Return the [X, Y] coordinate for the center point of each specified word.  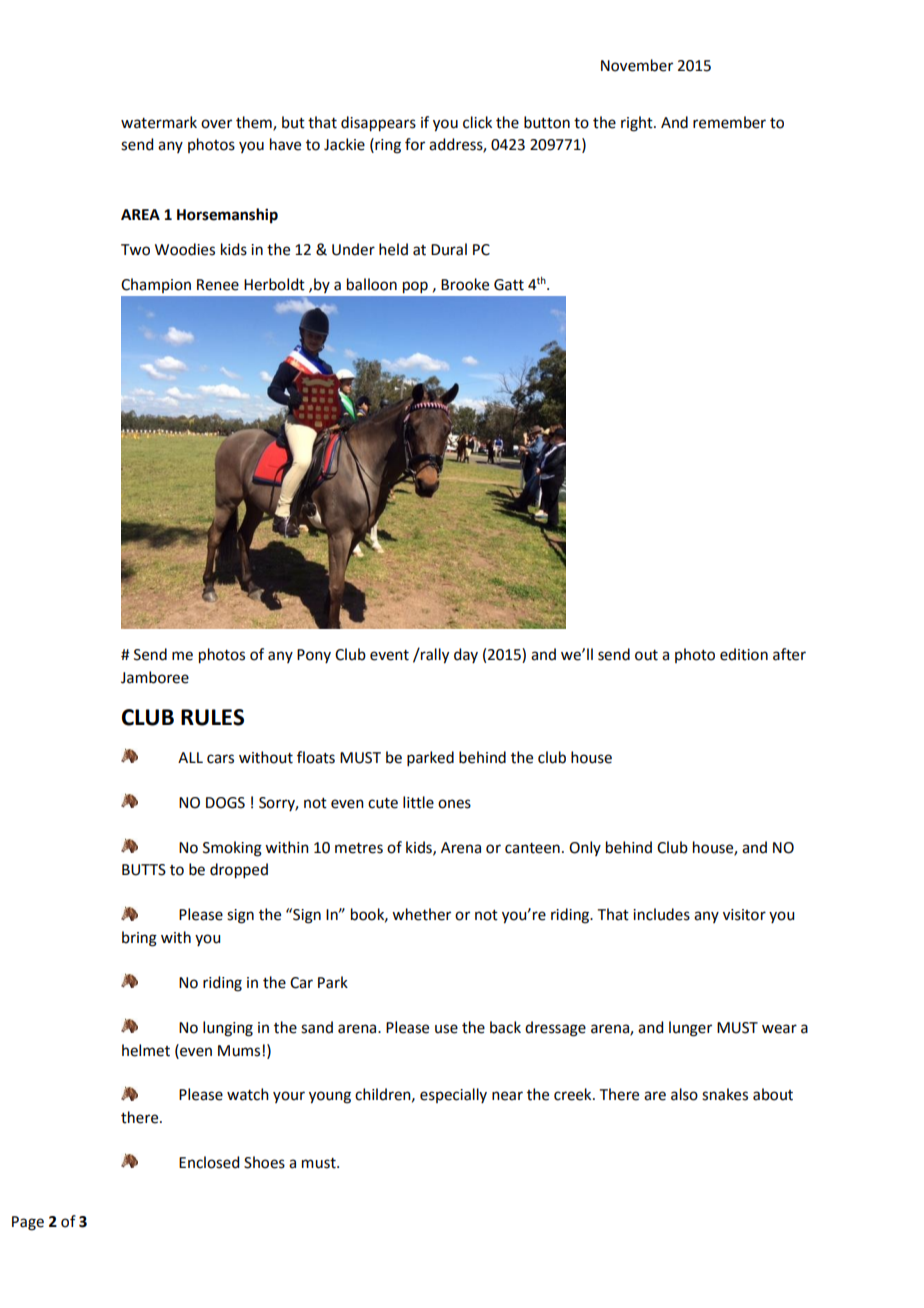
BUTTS [144, 870]
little [418, 802]
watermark [159, 122]
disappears [378, 124]
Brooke [465, 284]
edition [744, 654]
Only [585, 848]
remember [729, 122]
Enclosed [209, 1162]
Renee [218, 285]
